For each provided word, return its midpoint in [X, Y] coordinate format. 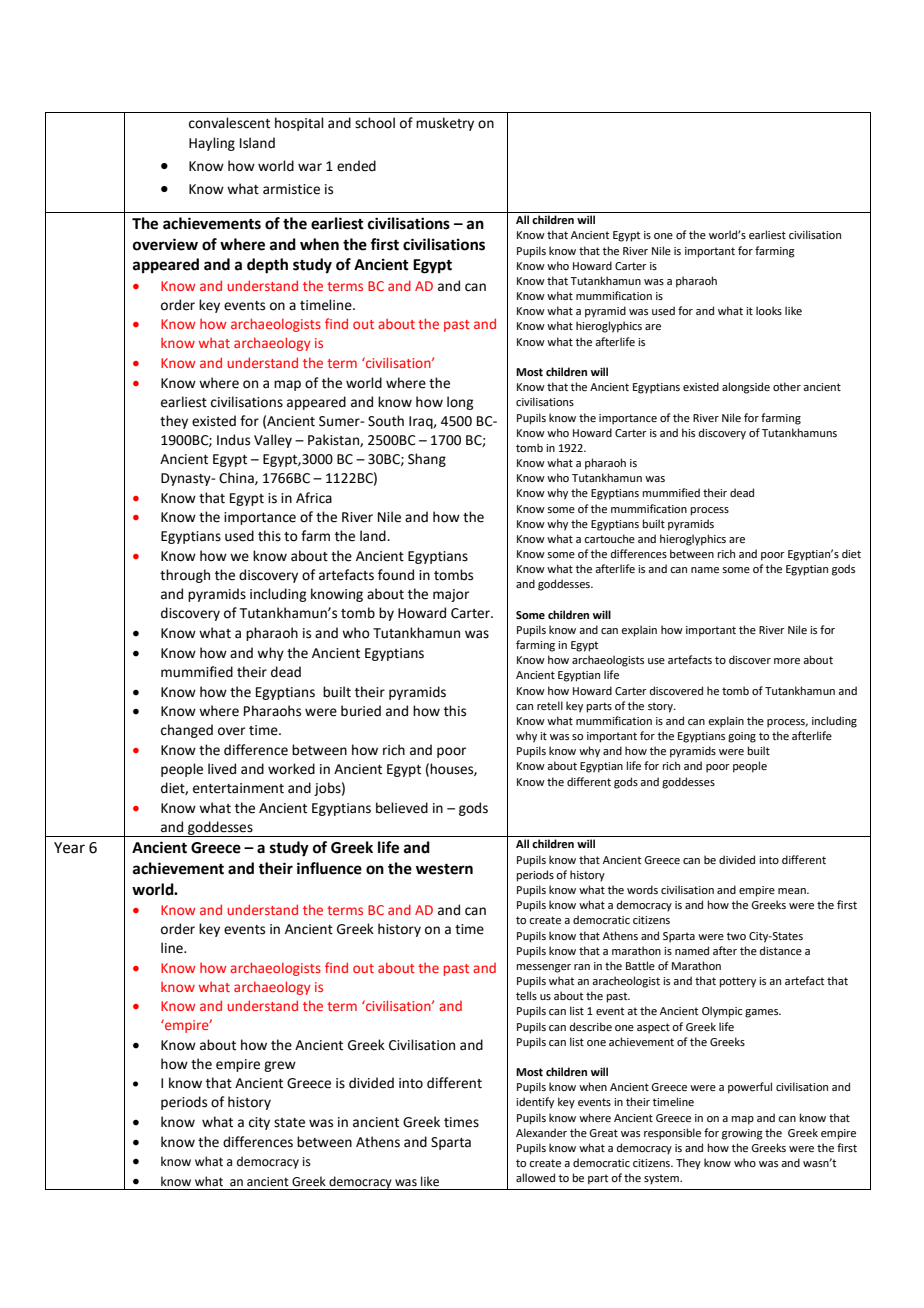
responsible [672, 1134]
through [185, 576]
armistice [291, 189]
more [787, 661]
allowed [535, 1177]
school [375, 123]
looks [769, 310]
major [451, 595]
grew [280, 1066]
